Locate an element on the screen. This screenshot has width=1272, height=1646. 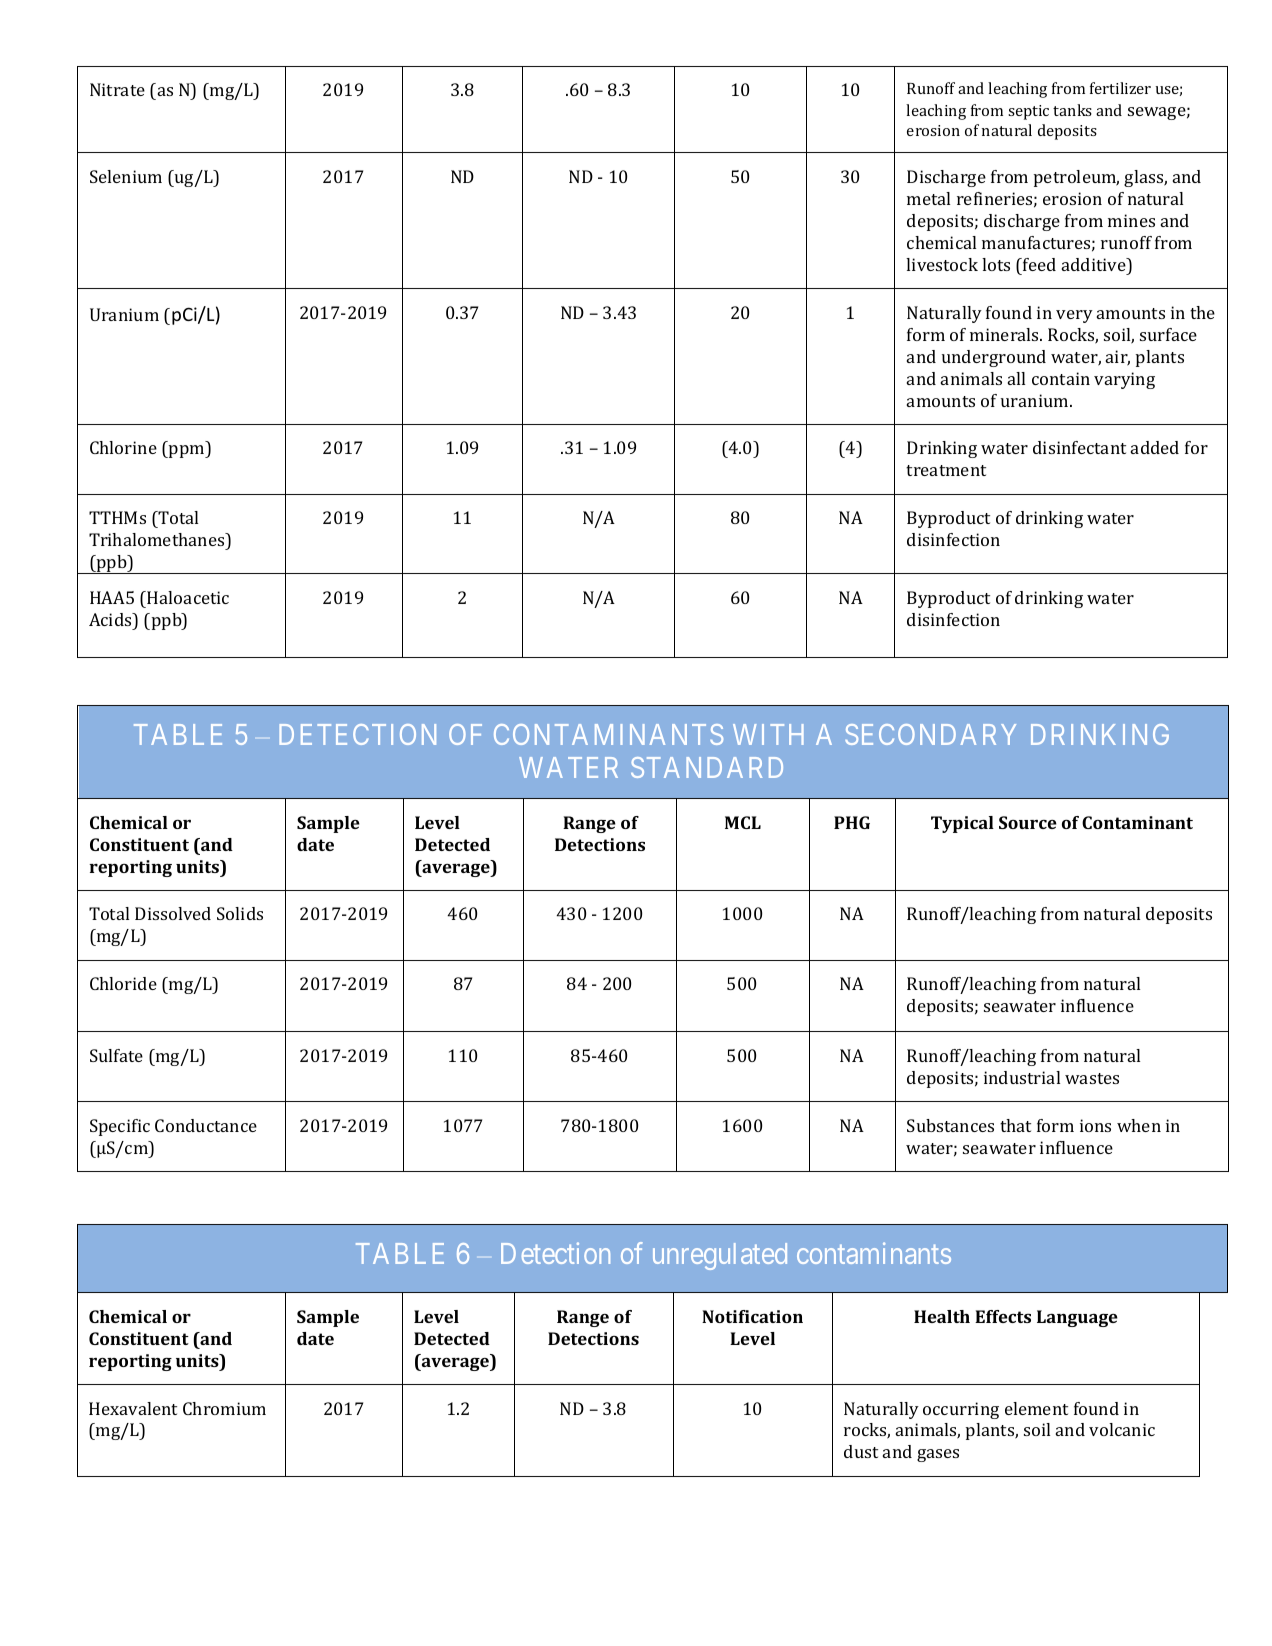
ppm is located at coordinates (187, 451).
